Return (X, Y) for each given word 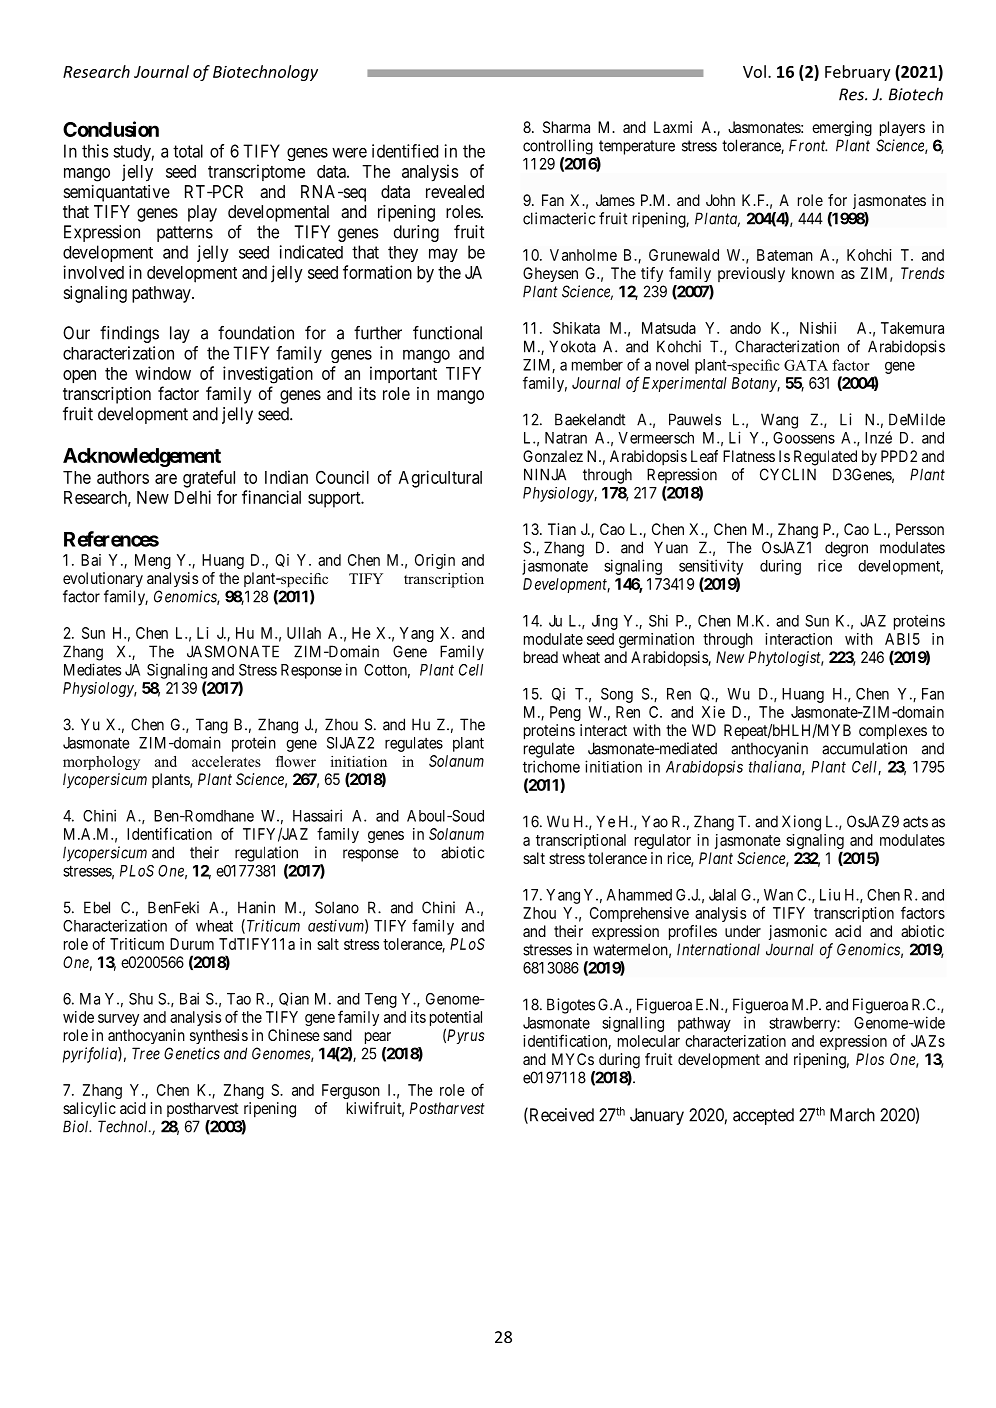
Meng (153, 561)
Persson (920, 529)
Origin (435, 561)
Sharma (566, 127)
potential (456, 1020)
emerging (842, 128)
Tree (146, 1053)
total (188, 151)
